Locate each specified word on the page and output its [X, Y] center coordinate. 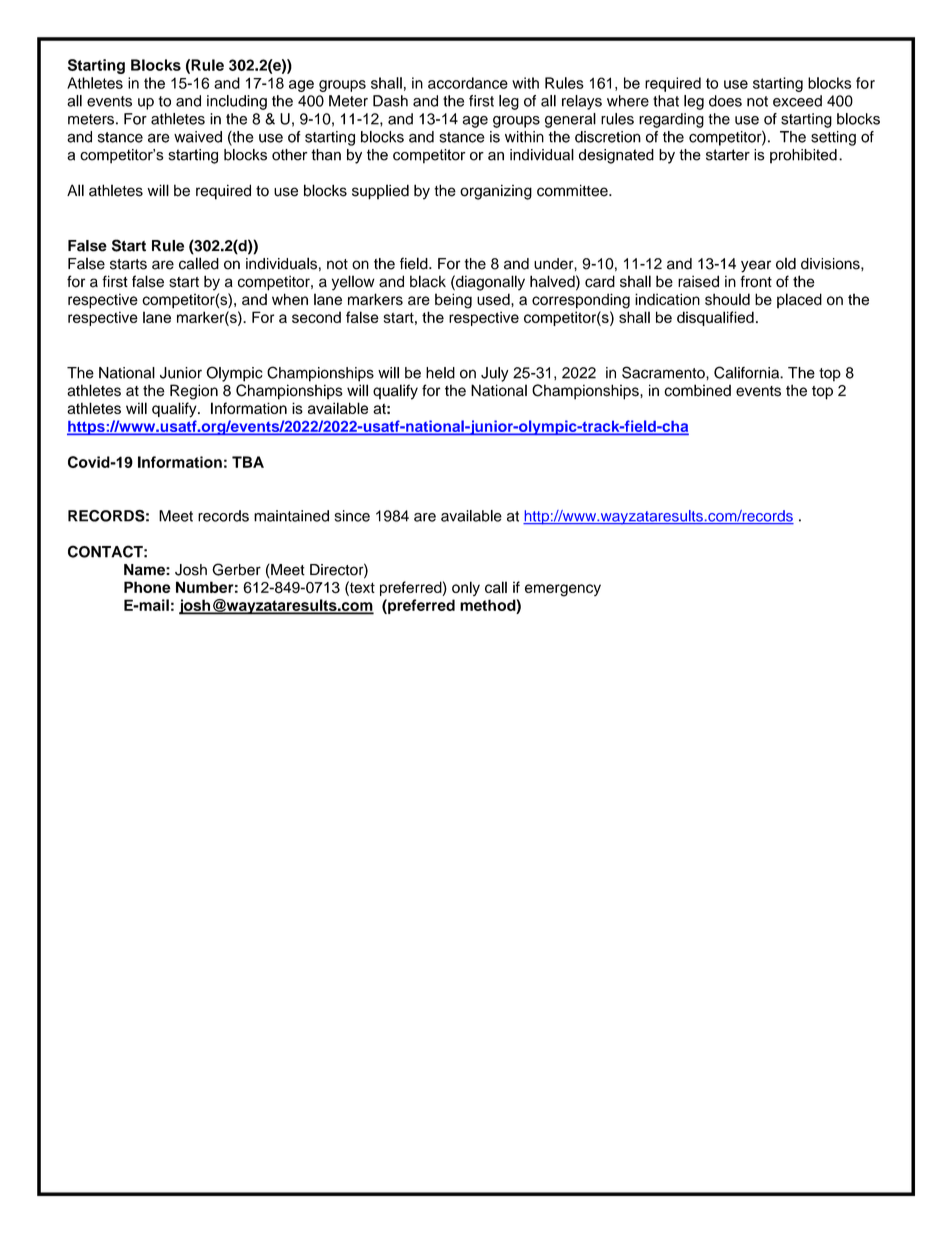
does [725, 101]
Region [194, 392]
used [494, 299]
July [495, 374]
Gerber [236, 569]
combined [697, 390]
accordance [468, 83]
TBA [248, 462]
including [237, 102]
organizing [496, 192]
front [756, 281]
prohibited [803, 156]
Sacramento [664, 372]
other [290, 155]
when [290, 299]
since [352, 516]
